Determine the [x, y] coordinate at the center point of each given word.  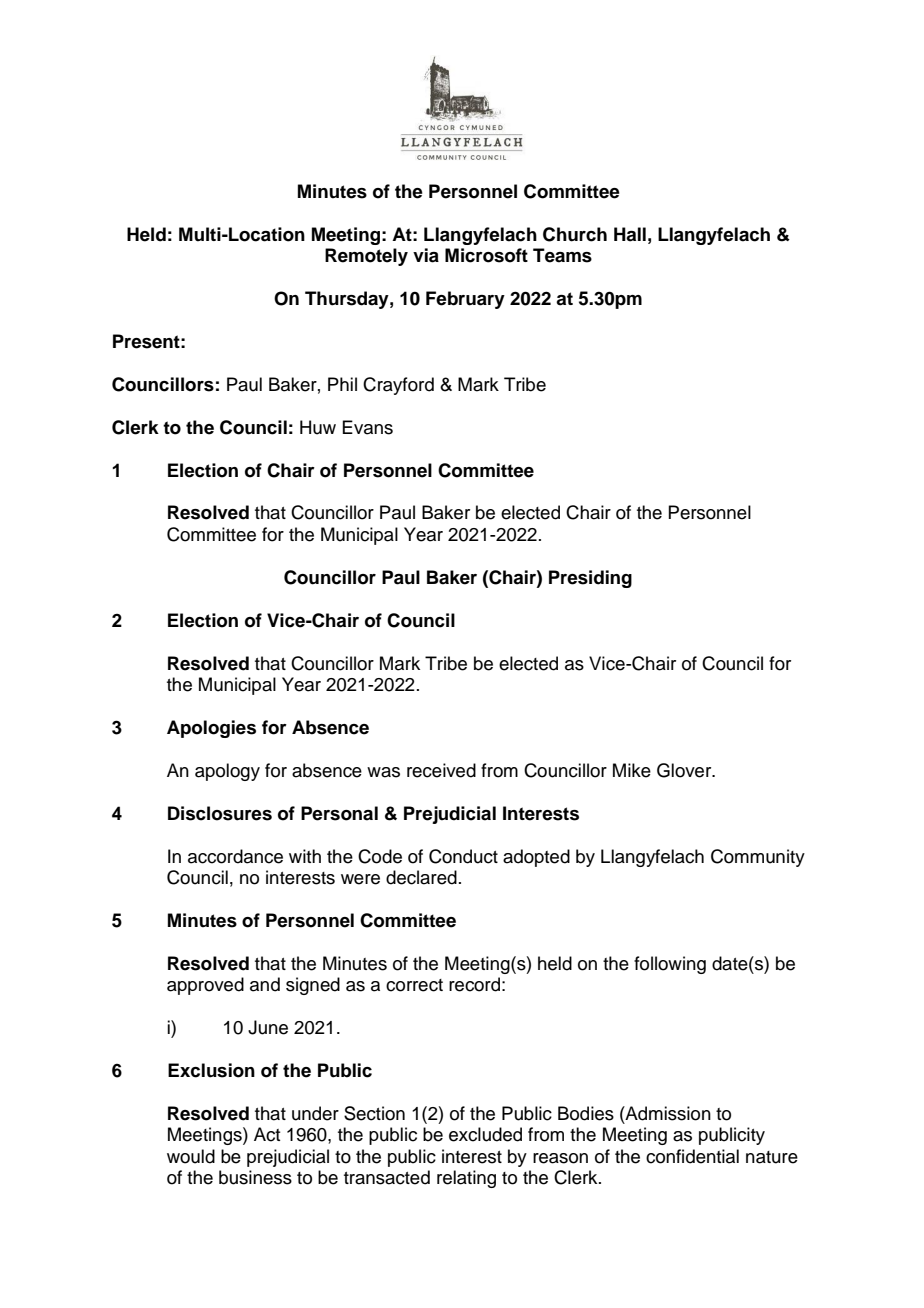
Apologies [211, 729]
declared [421, 877]
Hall [630, 234]
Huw [318, 427]
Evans [367, 427]
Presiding [590, 579]
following [670, 965]
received [441, 770]
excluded [485, 1134]
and [265, 984]
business [255, 1177]
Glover [685, 770]
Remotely [366, 257]
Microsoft [486, 255]
